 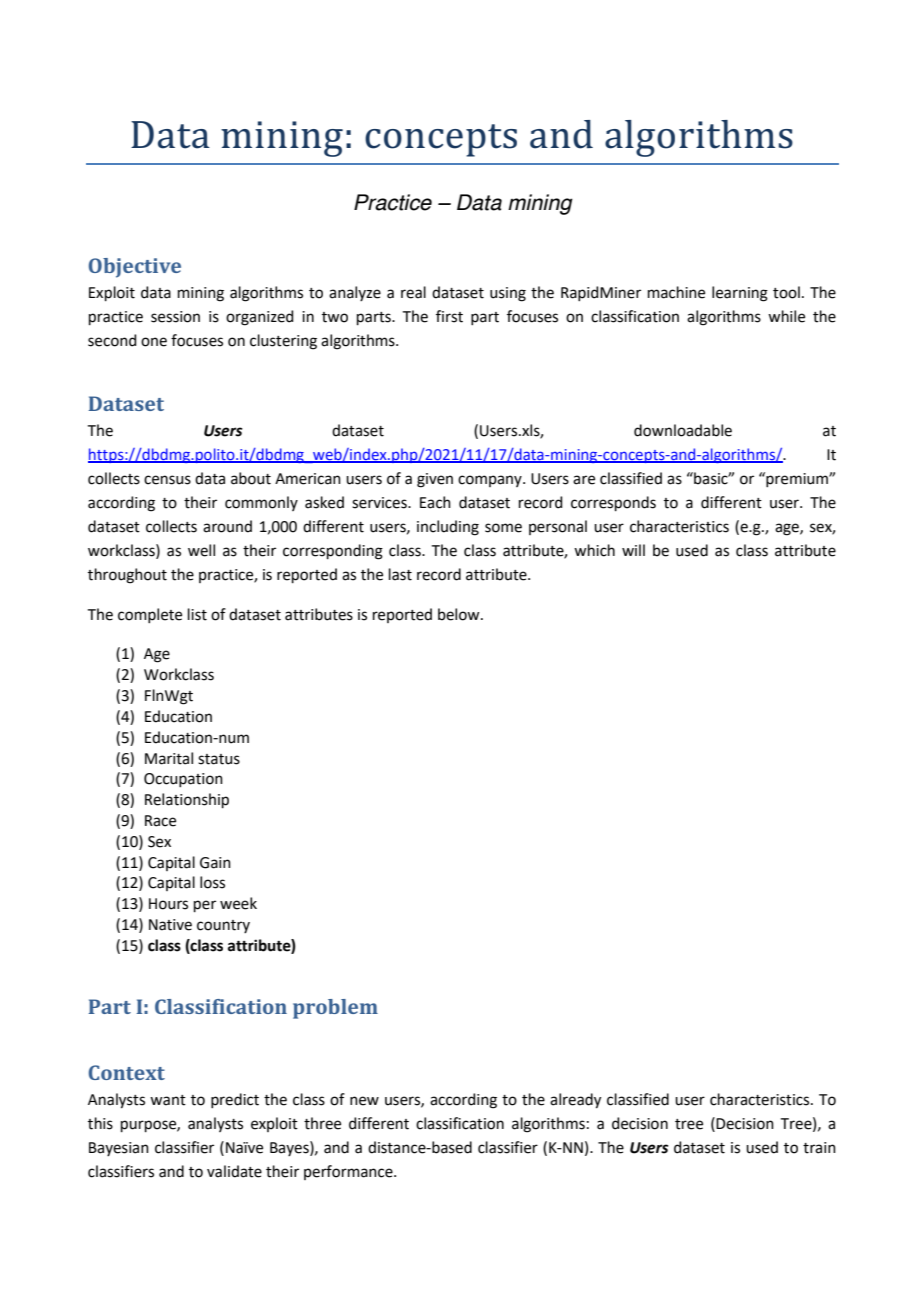 I want to click on validate, so click(x=234, y=1171).
